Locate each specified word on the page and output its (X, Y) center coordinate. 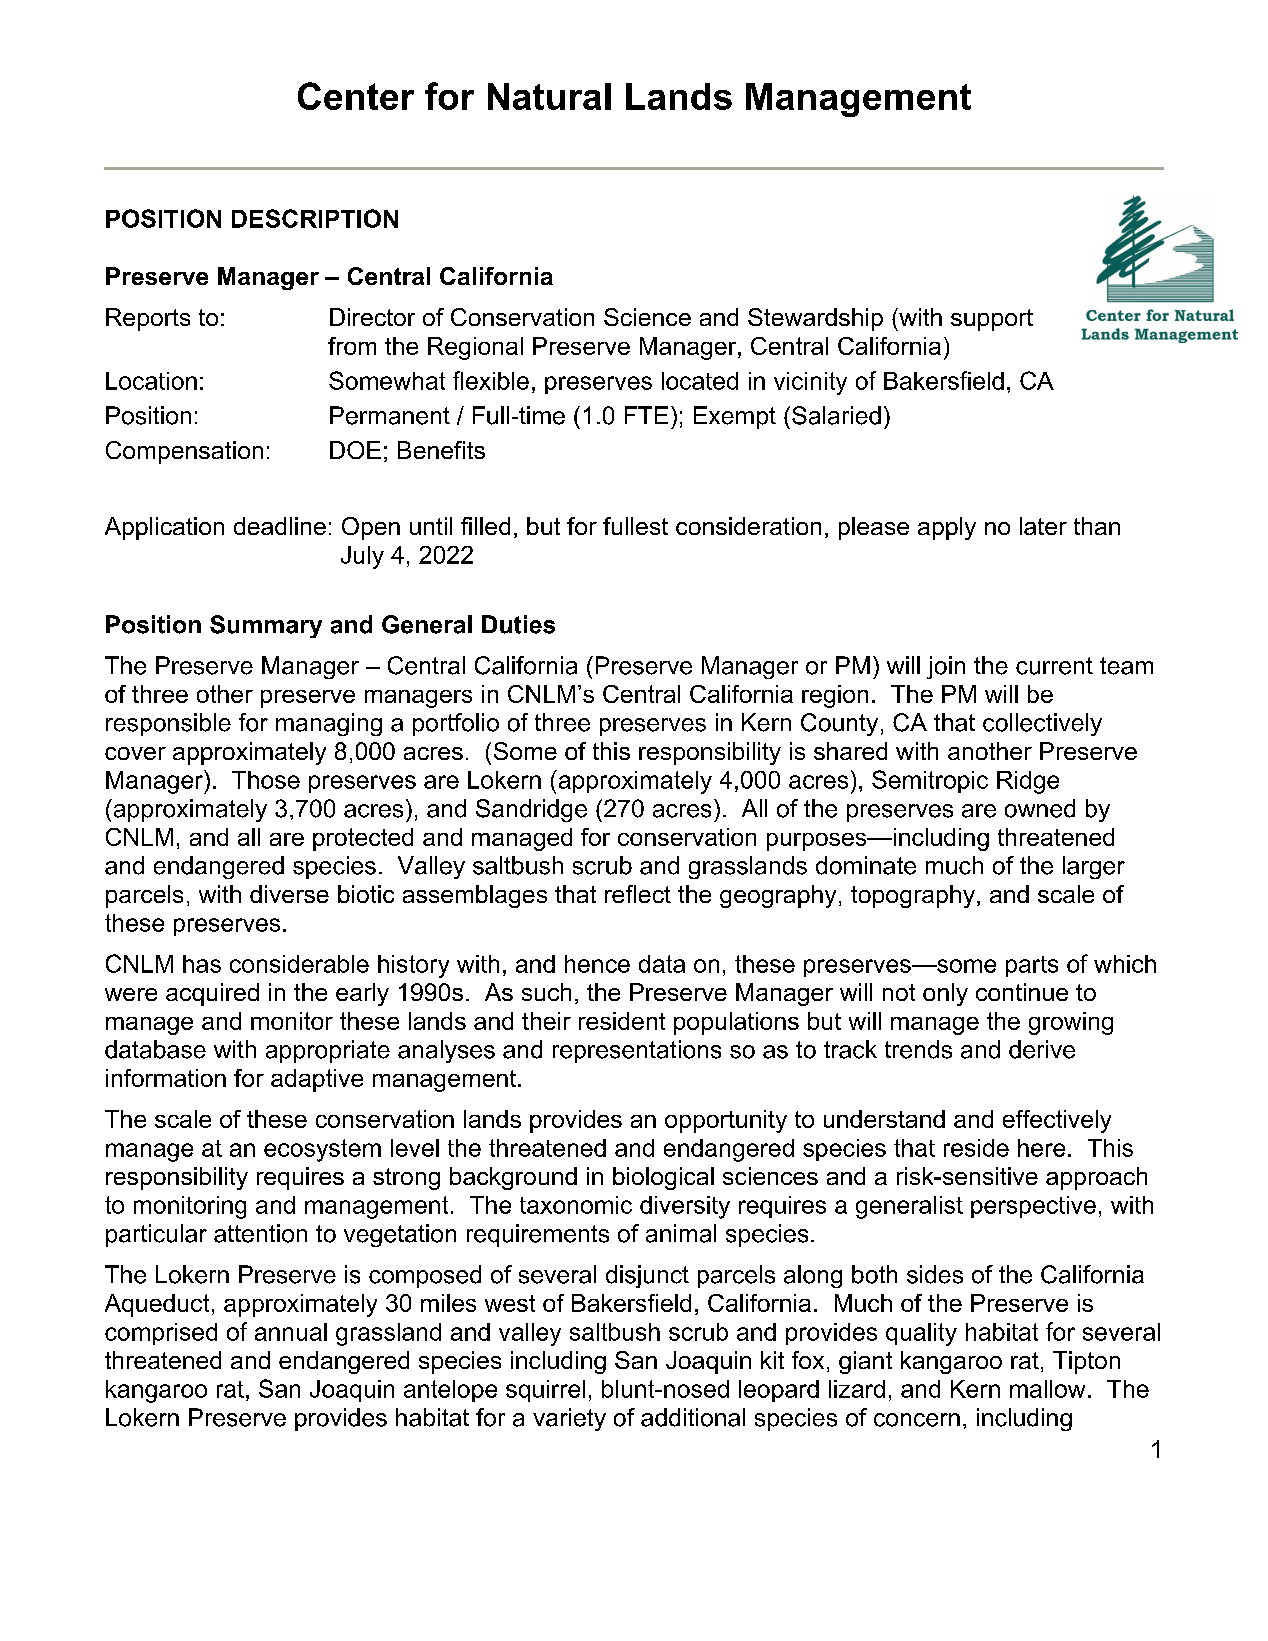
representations (637, 1051)
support (992, 320)
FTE (646, 415)
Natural (549, 96)
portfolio (456, 724)
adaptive (317, 1080)
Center (356, 96)
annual (291, 1332)
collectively (1042, 724)
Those (266, 780)
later (1043, 526)
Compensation (184, 452)
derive (1042, 1049)
